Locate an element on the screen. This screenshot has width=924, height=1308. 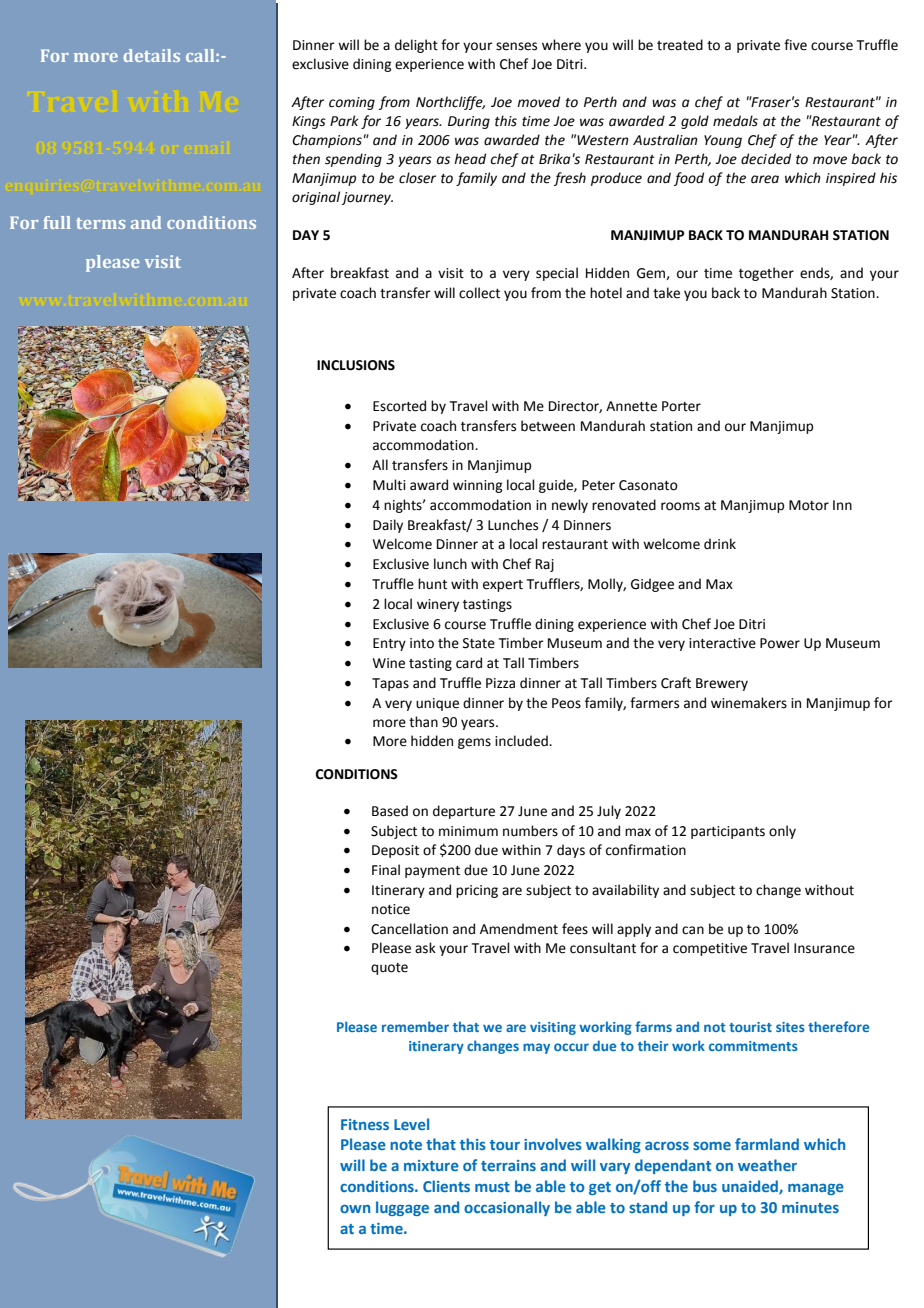
medals is located at coordinates (735, 121).
